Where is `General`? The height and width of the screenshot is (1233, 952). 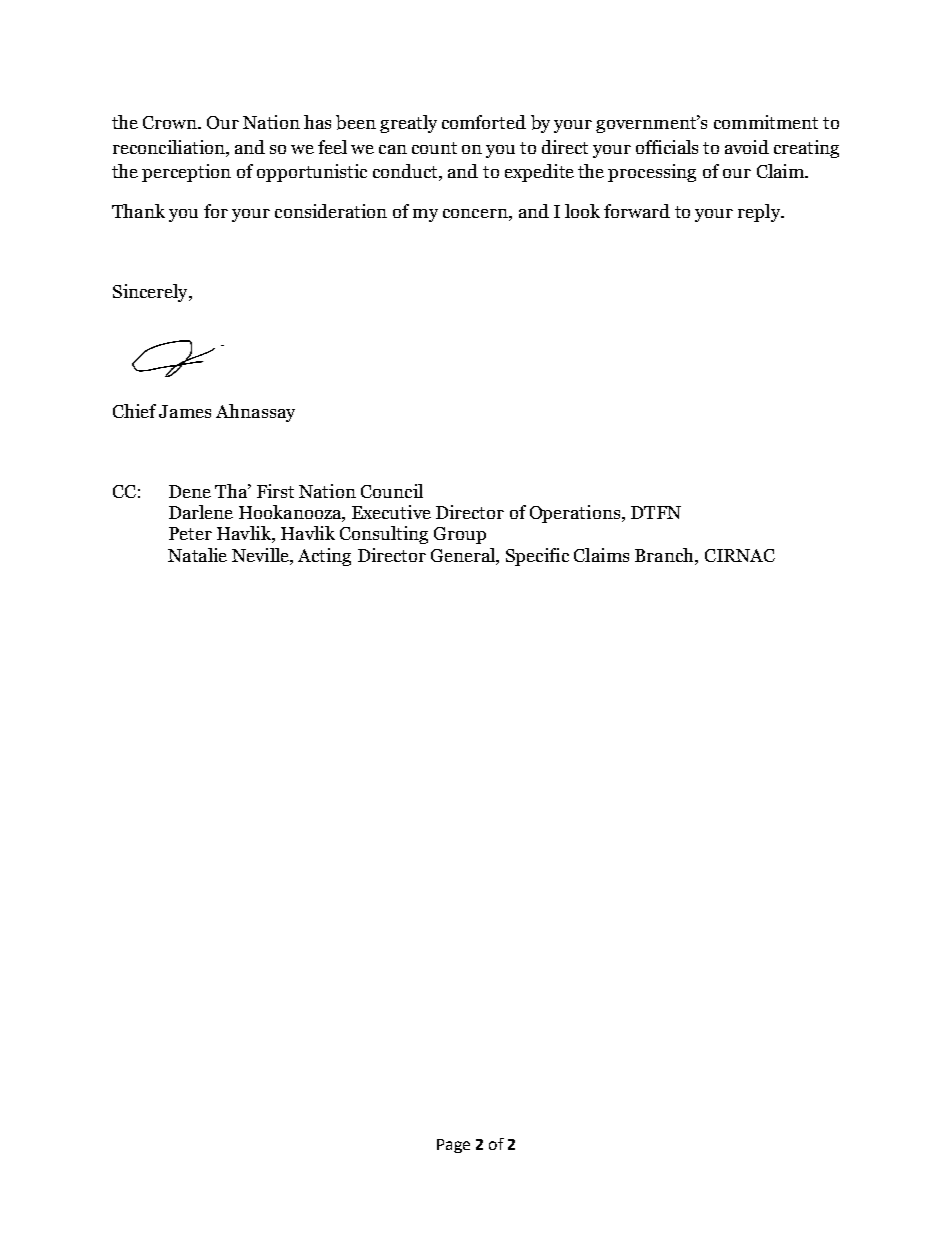 General is located at coordinates (464, 555).
